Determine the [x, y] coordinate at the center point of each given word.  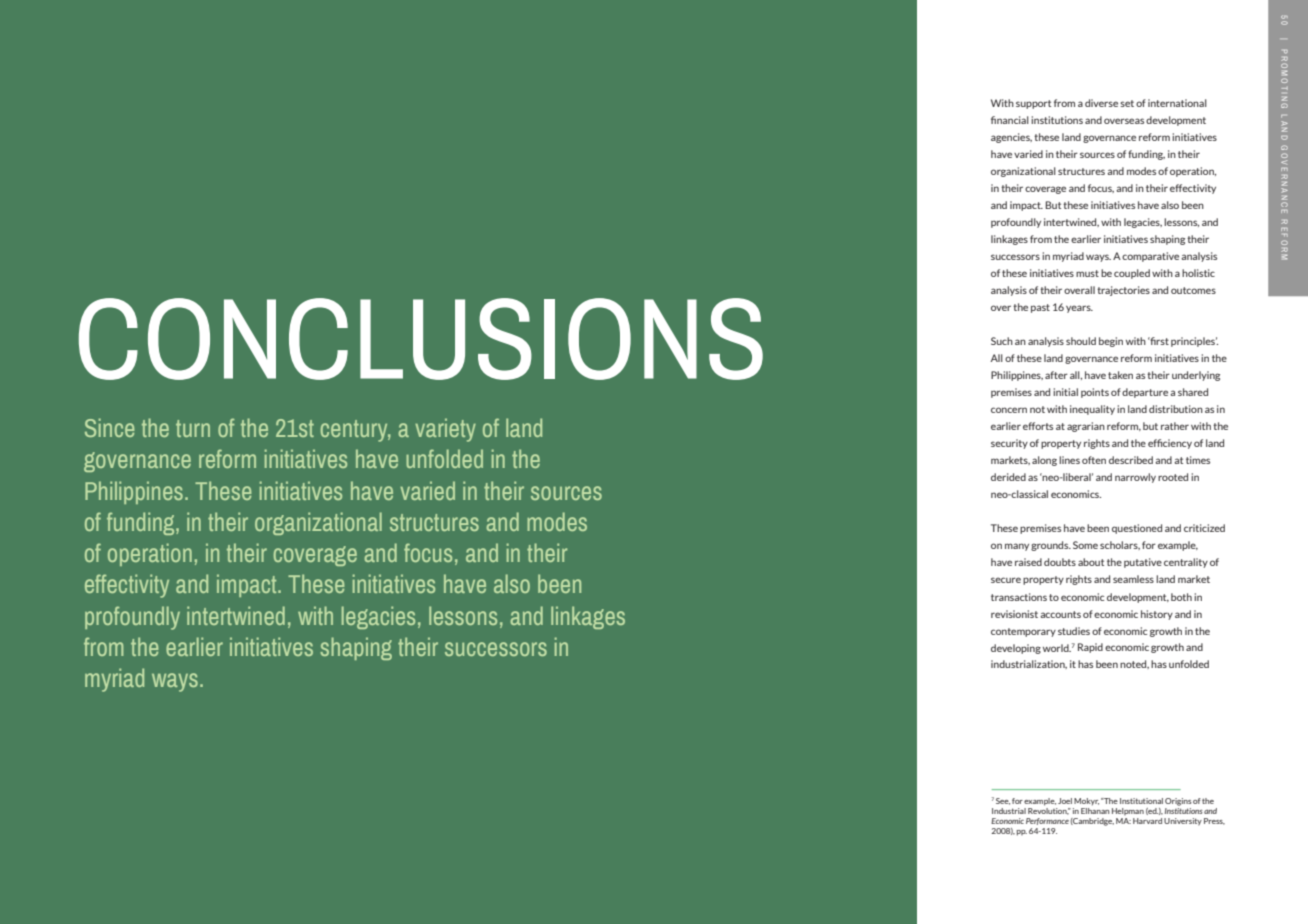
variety [445, 430]
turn [193, 428]
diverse [1101, 103]
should [1081, 341]
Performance [1047, 821]
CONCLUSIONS [421, 339]
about [1091, 562]
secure [1006, 580]
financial [1010, 120]
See [1003, 801]
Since [109, 427]
